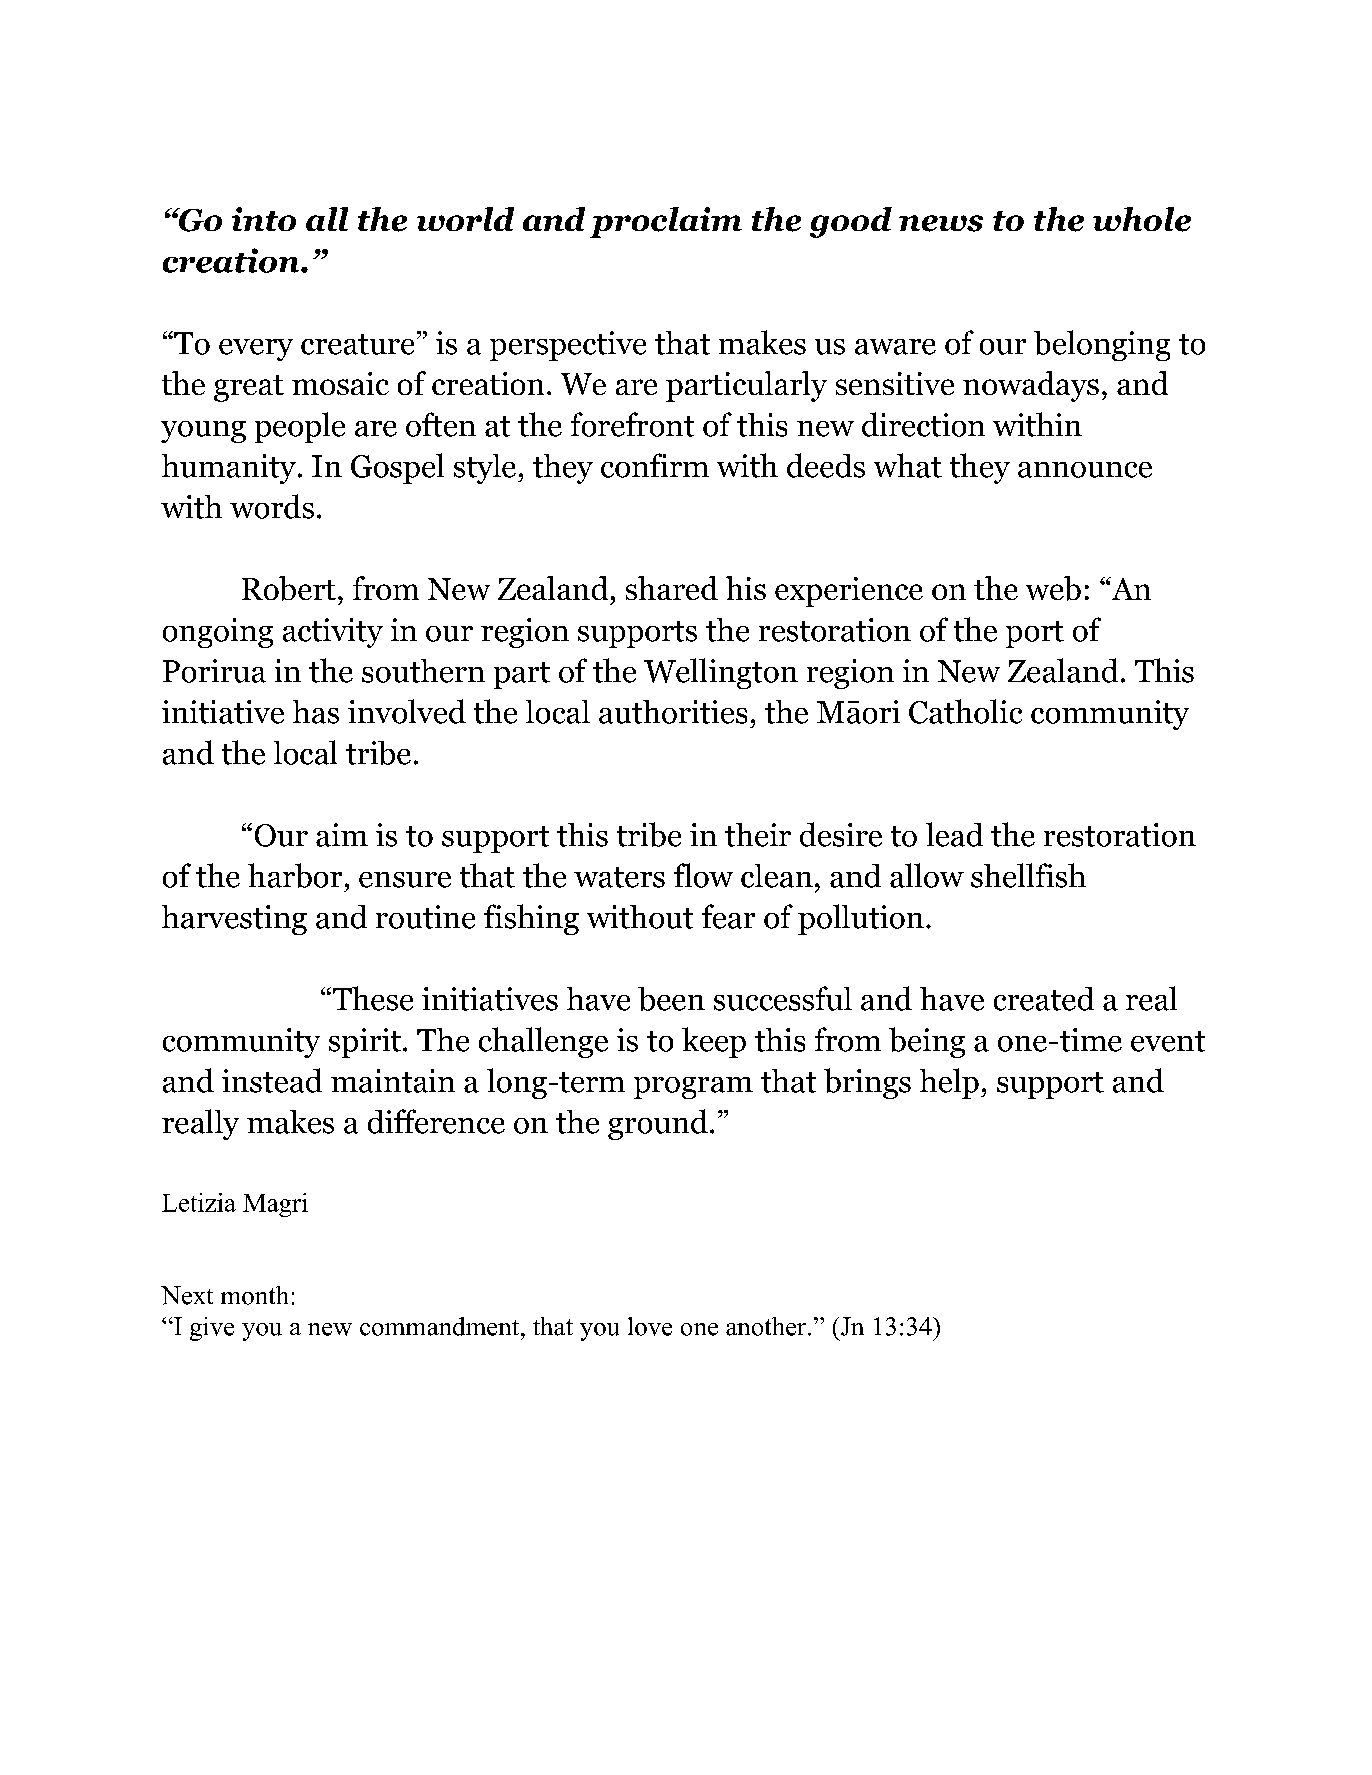 This image has height=1775, width=1372. Describe the element at coordinates (666, 222) in the image. I see `proclaim` at that location.
